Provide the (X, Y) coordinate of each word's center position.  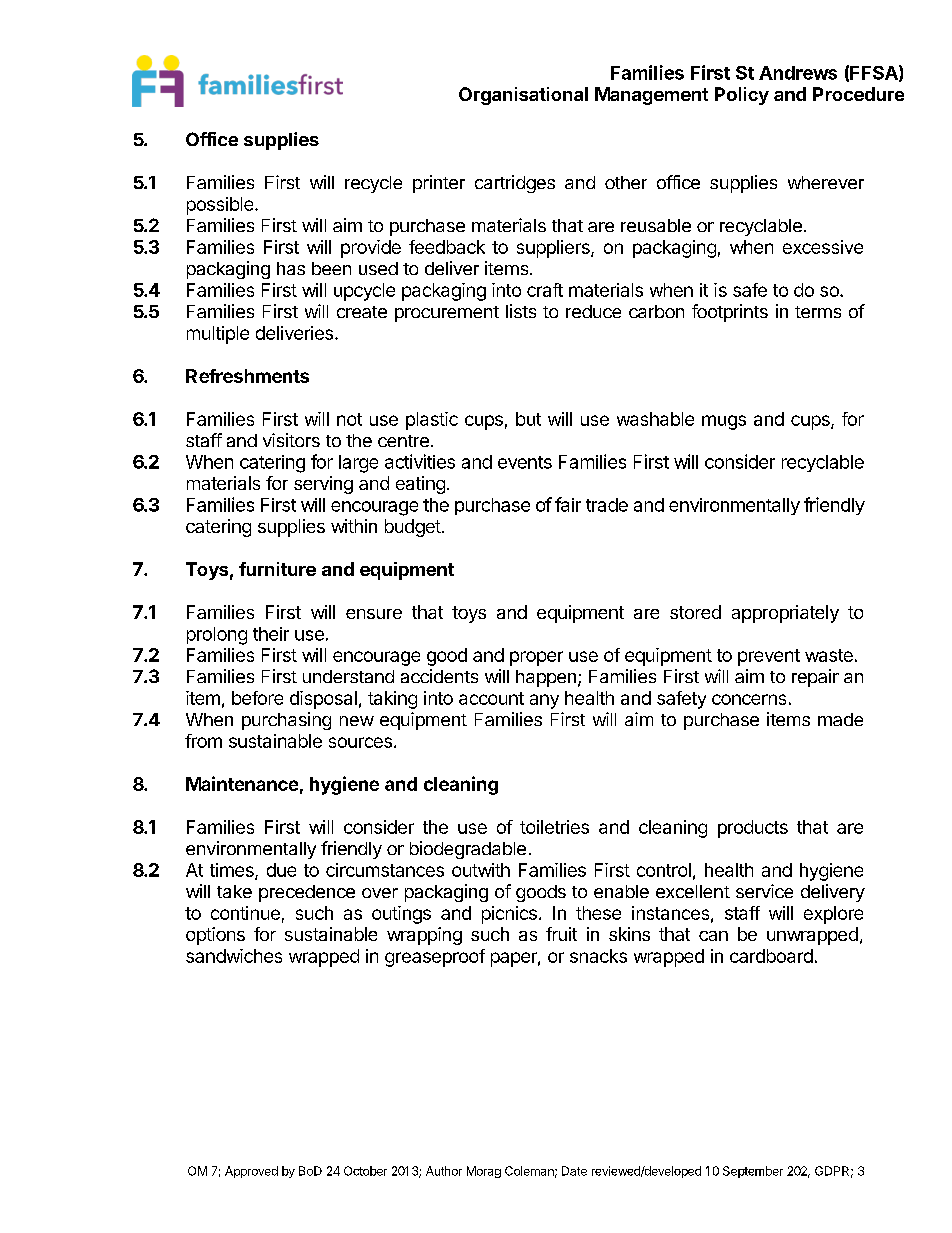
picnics (509, 915)
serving (323, 485)
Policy (742, 96)
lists (521, 311)
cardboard (771, 956)
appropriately (785, 614)
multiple (218, 335)
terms (818, 312)
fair (568, 504)
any (544, 701)
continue (245, 913)
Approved (251, 1172)
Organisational (523, 96)
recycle (373, 184)
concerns (749, 699)
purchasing (286, 721)
